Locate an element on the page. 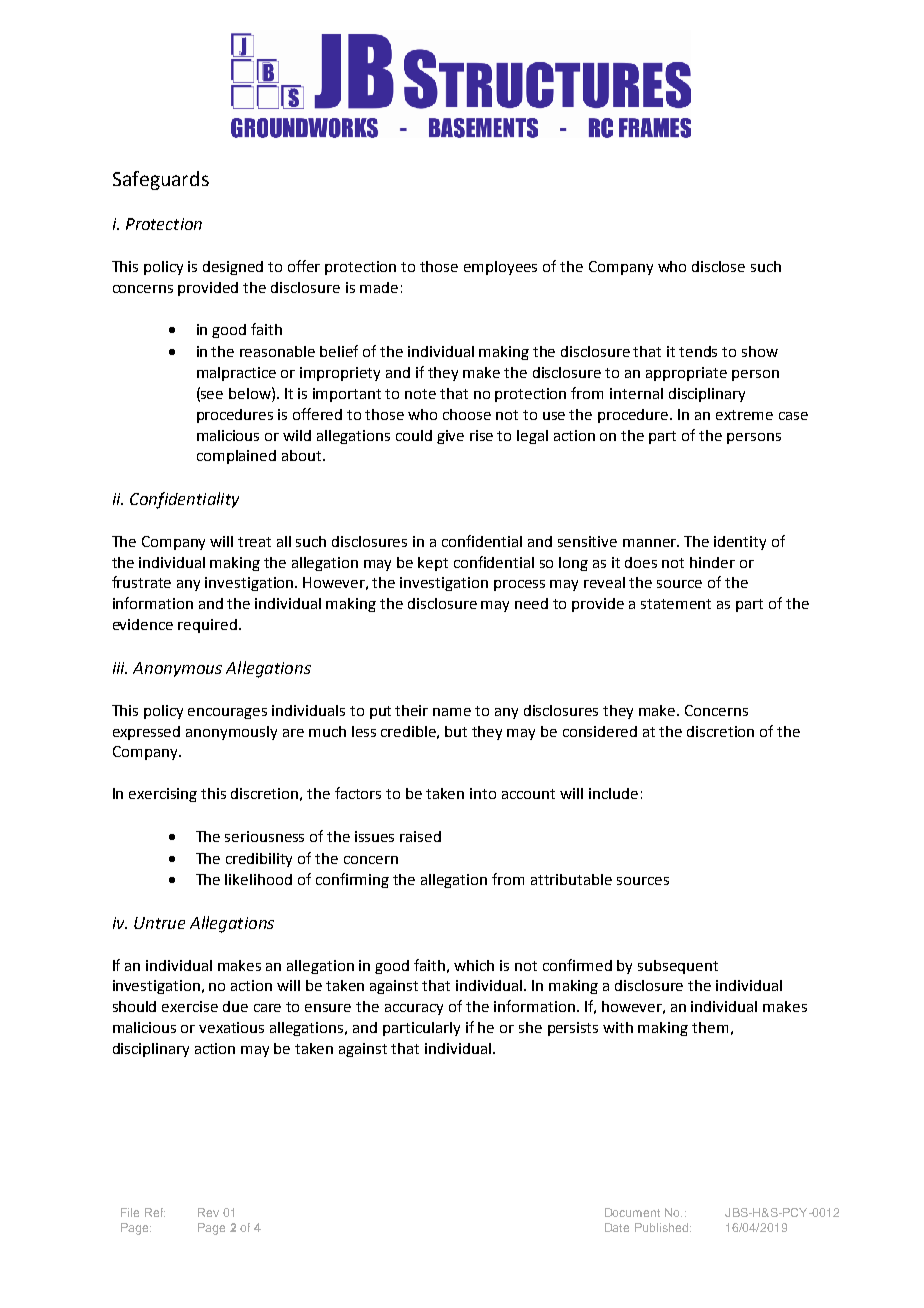 The height and width of the image is (1308, 924). employees is located at coordinates (500, 268).
